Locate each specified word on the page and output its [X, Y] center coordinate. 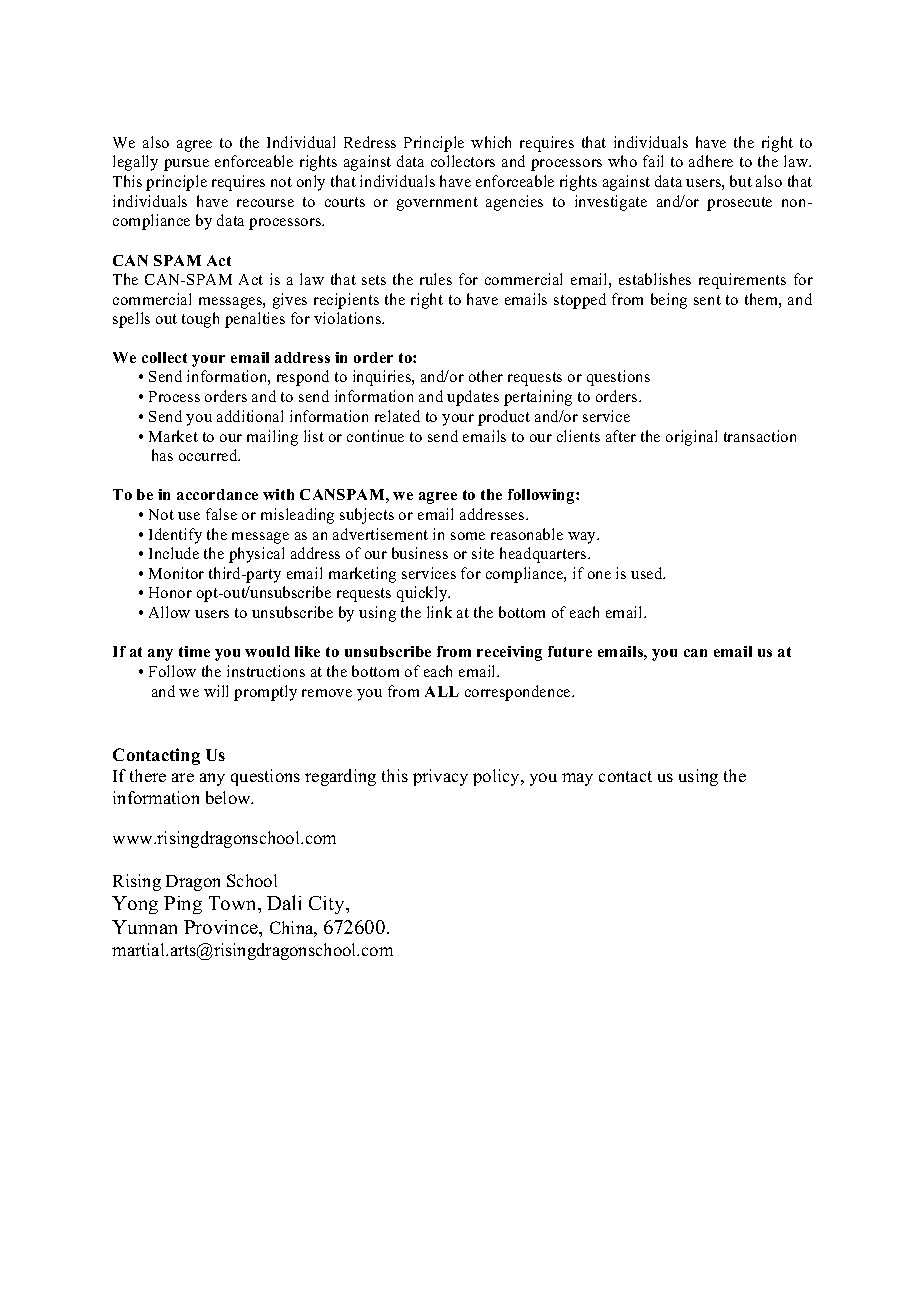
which [491, 142]
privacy [440, 777]
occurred [209, 455]
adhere [711, 161]
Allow [169, 612]
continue [375, 436]
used [648, 573]
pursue [186, 165]
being [669, 301]
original [691, 438]
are [183, 777]
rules [436, 279]
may [577, 779]
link [439, 612]
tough [200, 320]
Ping [183, 905]
